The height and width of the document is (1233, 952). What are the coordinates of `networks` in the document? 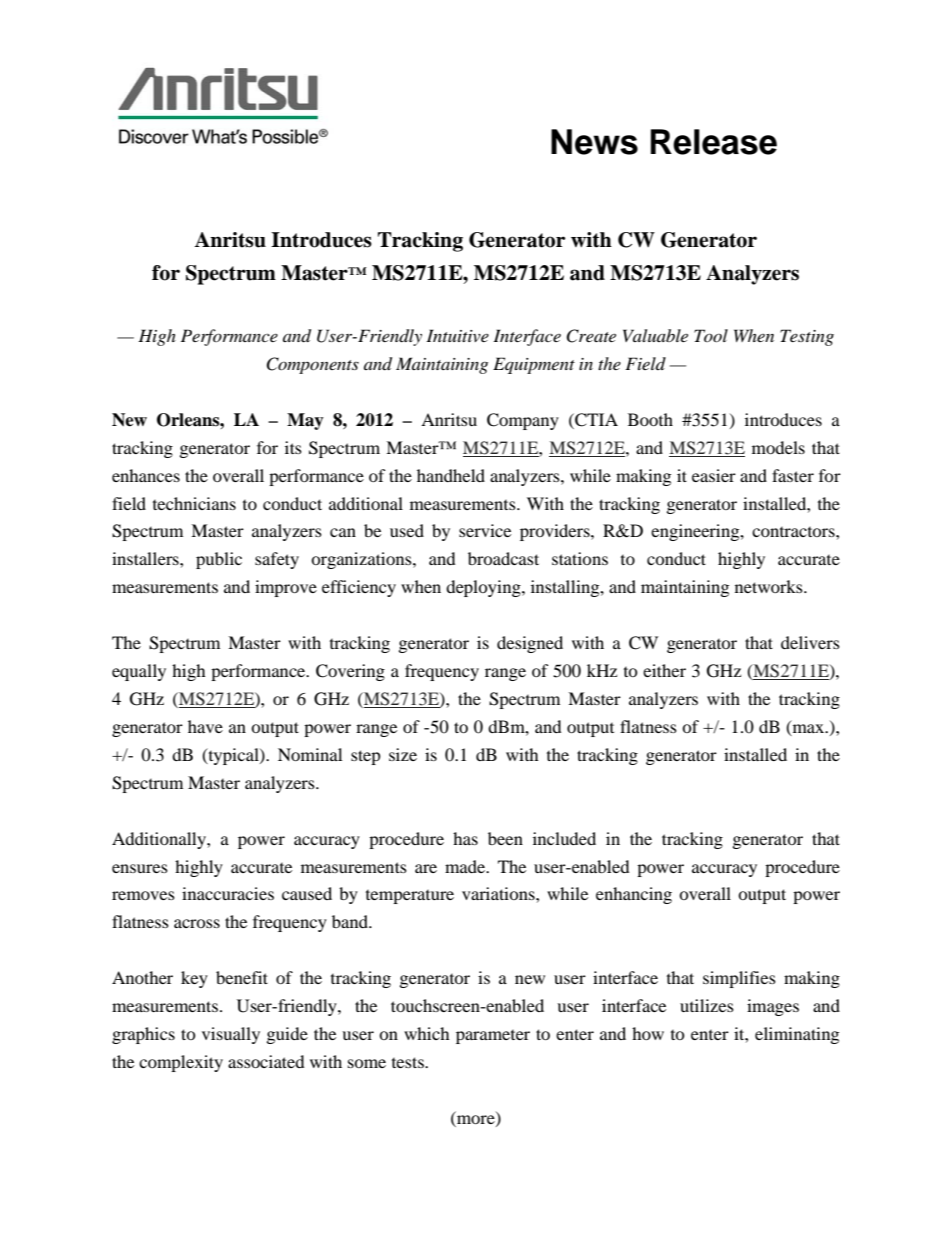 It's located at (770, 586).
